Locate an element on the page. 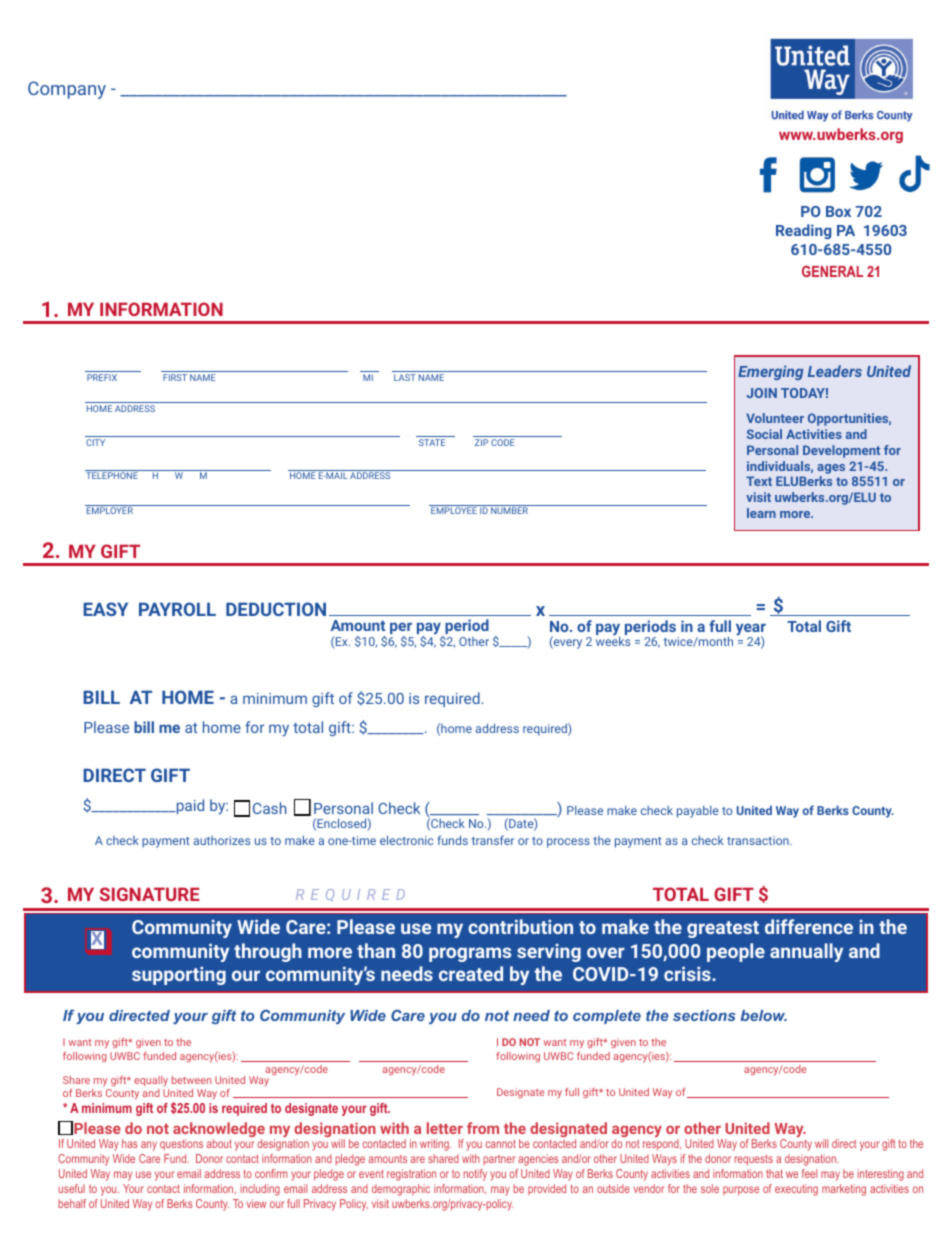 The width and height of the image is (952, 1233). weeks is located at coordinates (613, 641).
